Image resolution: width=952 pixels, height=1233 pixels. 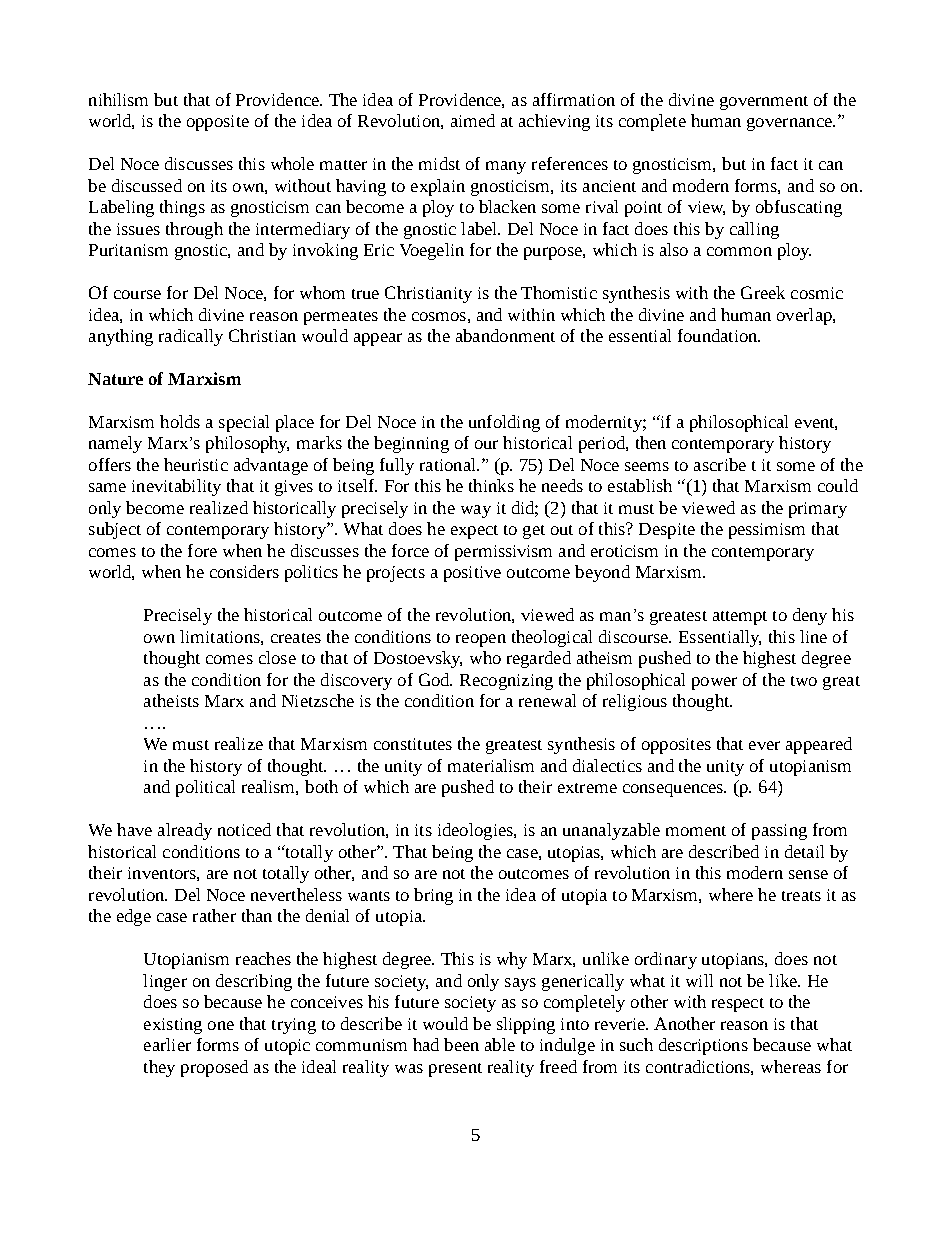 I want to click on attempt, so click(x=740, y=618).
